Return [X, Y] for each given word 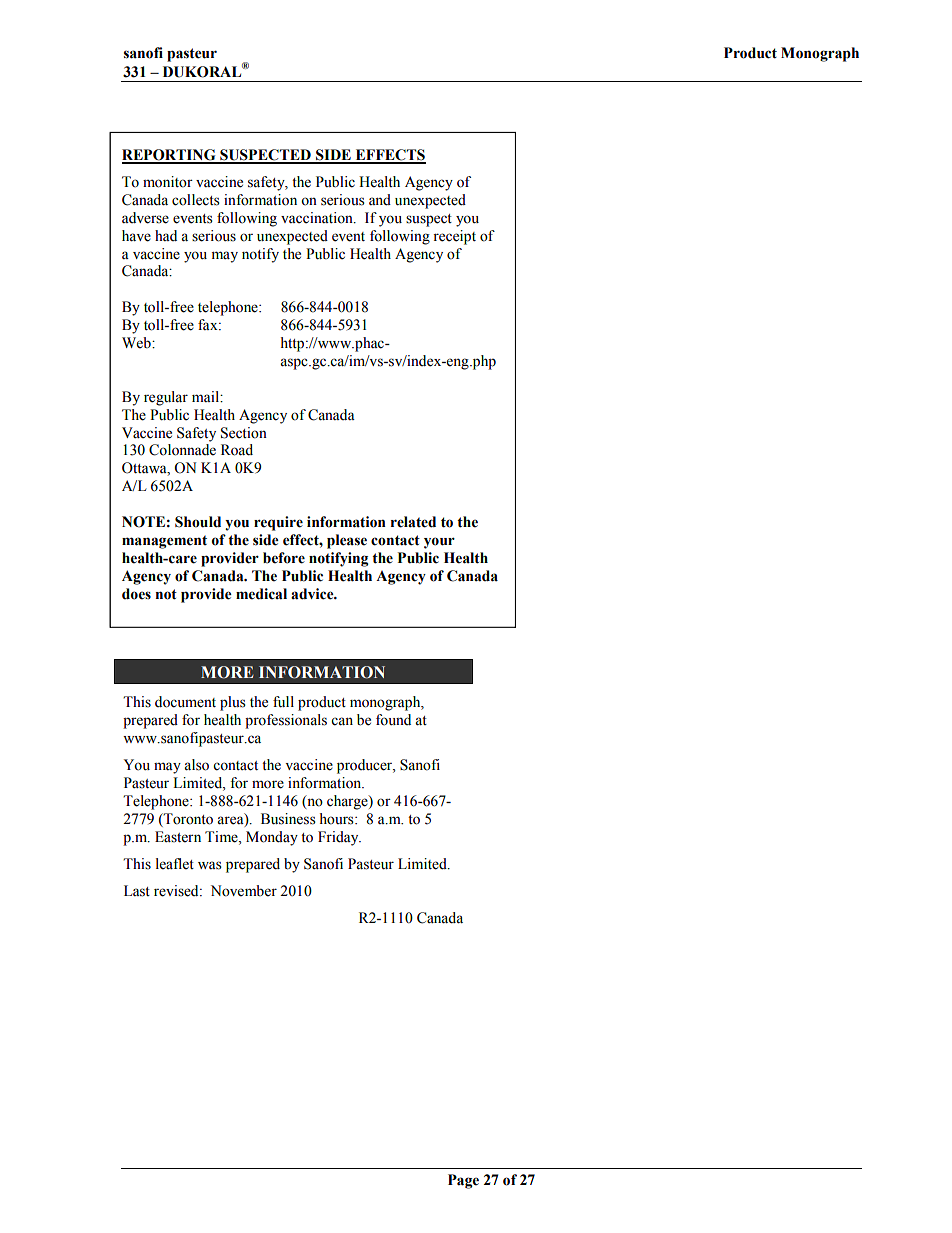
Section [244, 433]
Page [463, 1181]
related [413, 522]
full [283, 702]
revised [177, 891]
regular [166, 398]
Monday [272, 838]
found [393, 720]
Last [137, 891]
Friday [339, 838]
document [185, 702]
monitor [168, 182]
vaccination [318, 218]
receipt [454, 237]
